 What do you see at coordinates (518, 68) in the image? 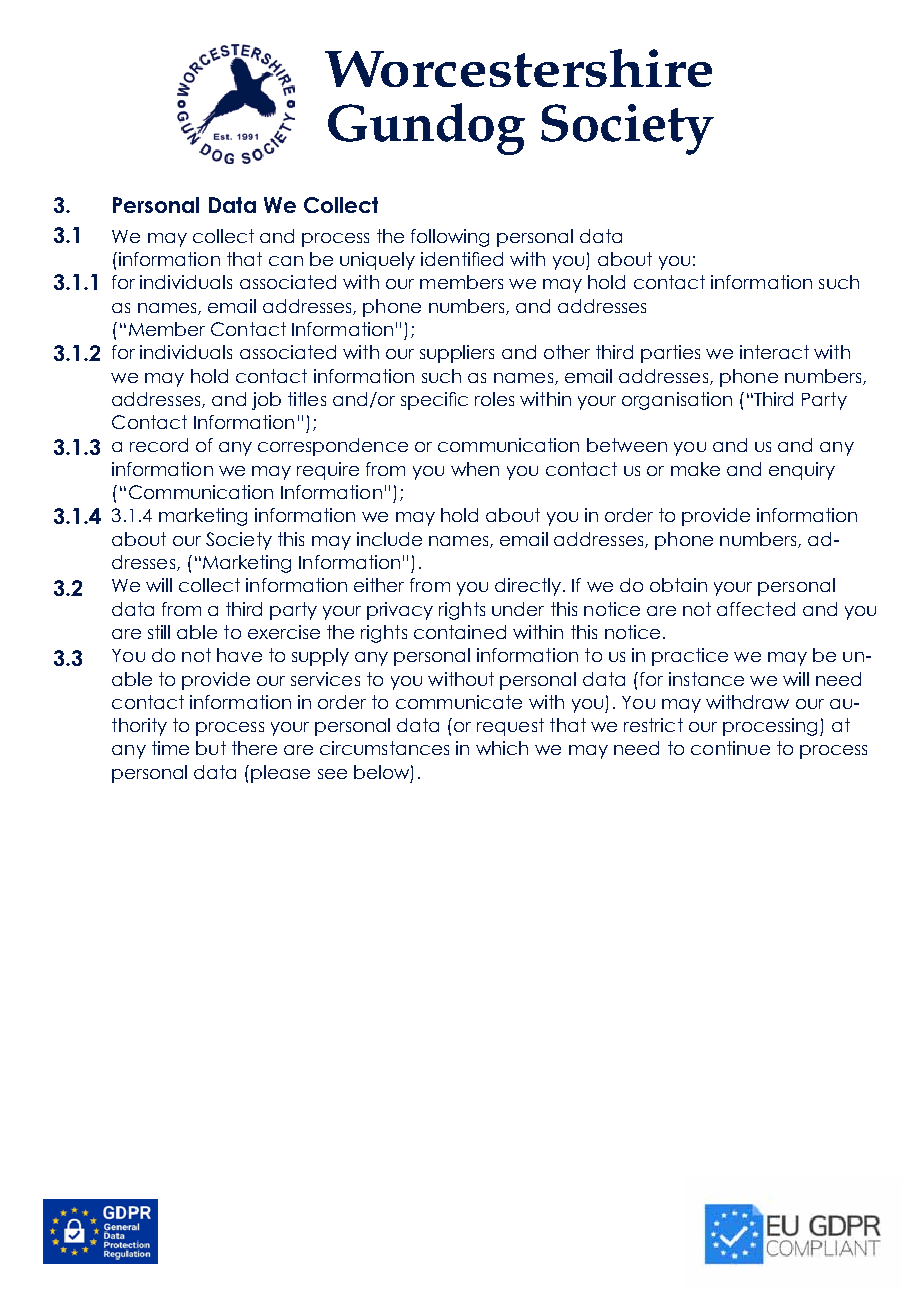
I see `Worcestershire` at bounding box center [518, 68].
